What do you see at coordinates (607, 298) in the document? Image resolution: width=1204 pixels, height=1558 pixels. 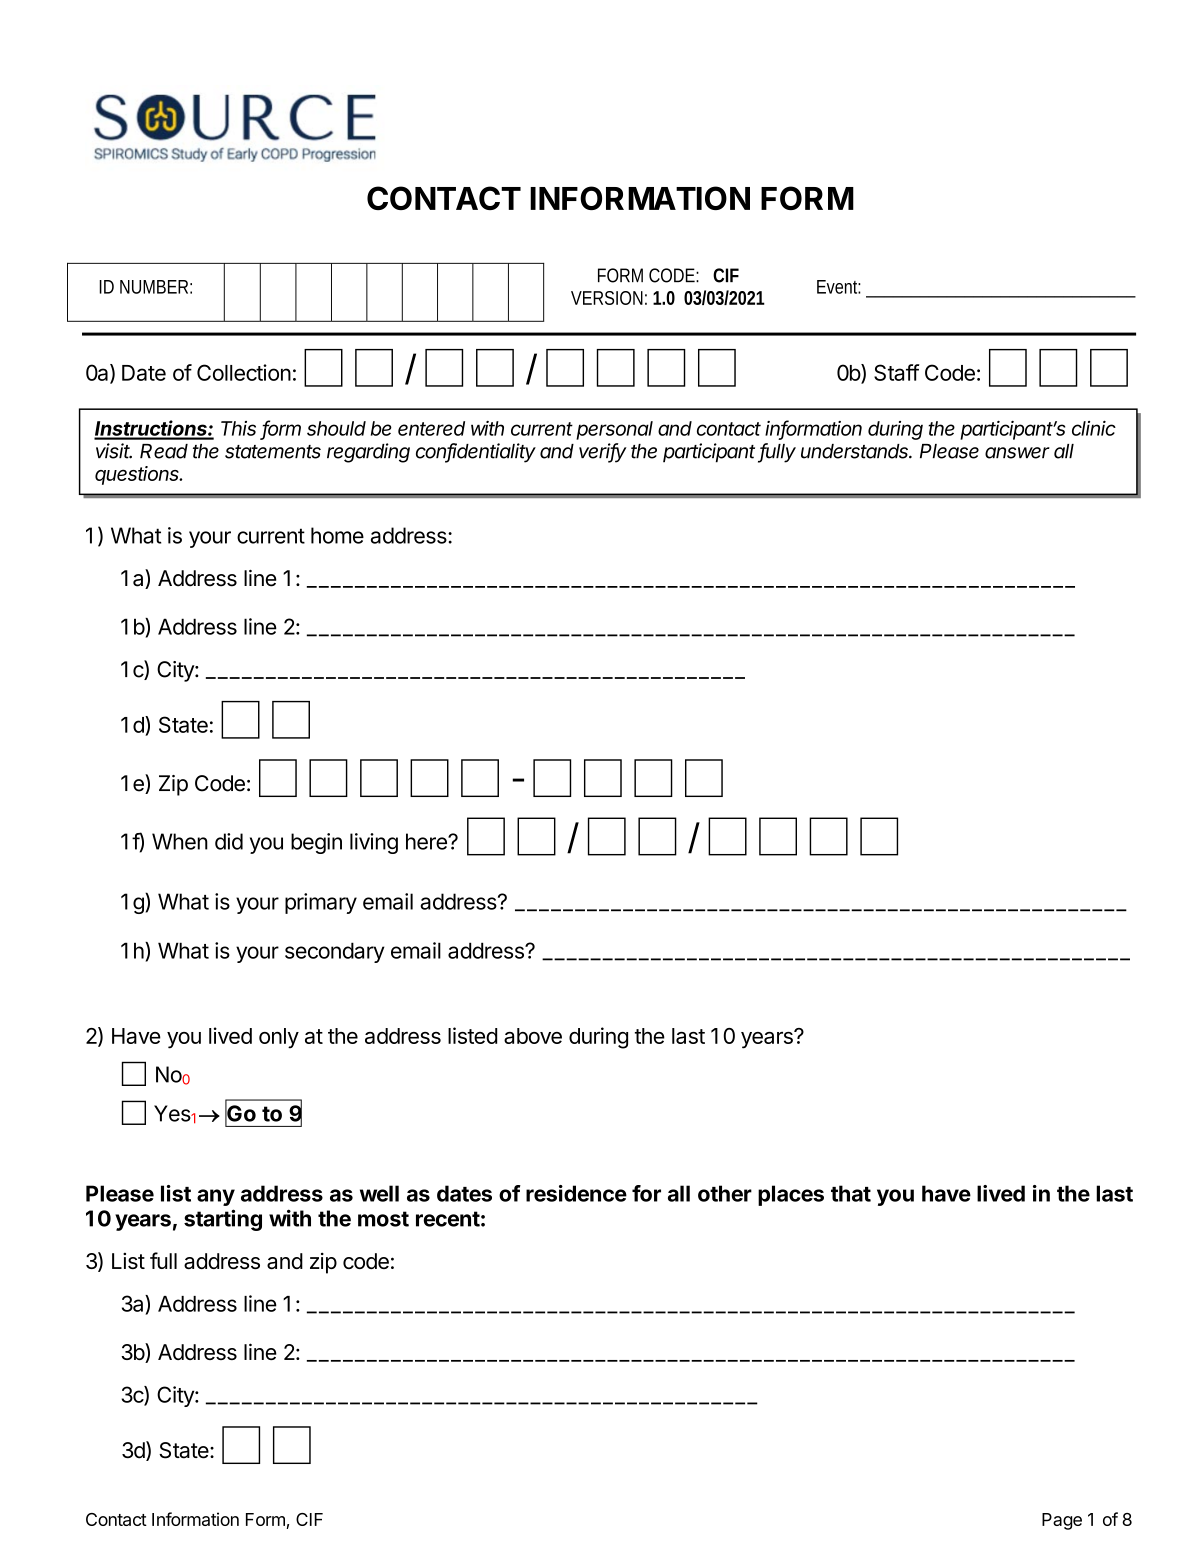 I see `VERSION` at bounding box center [607, 298].
